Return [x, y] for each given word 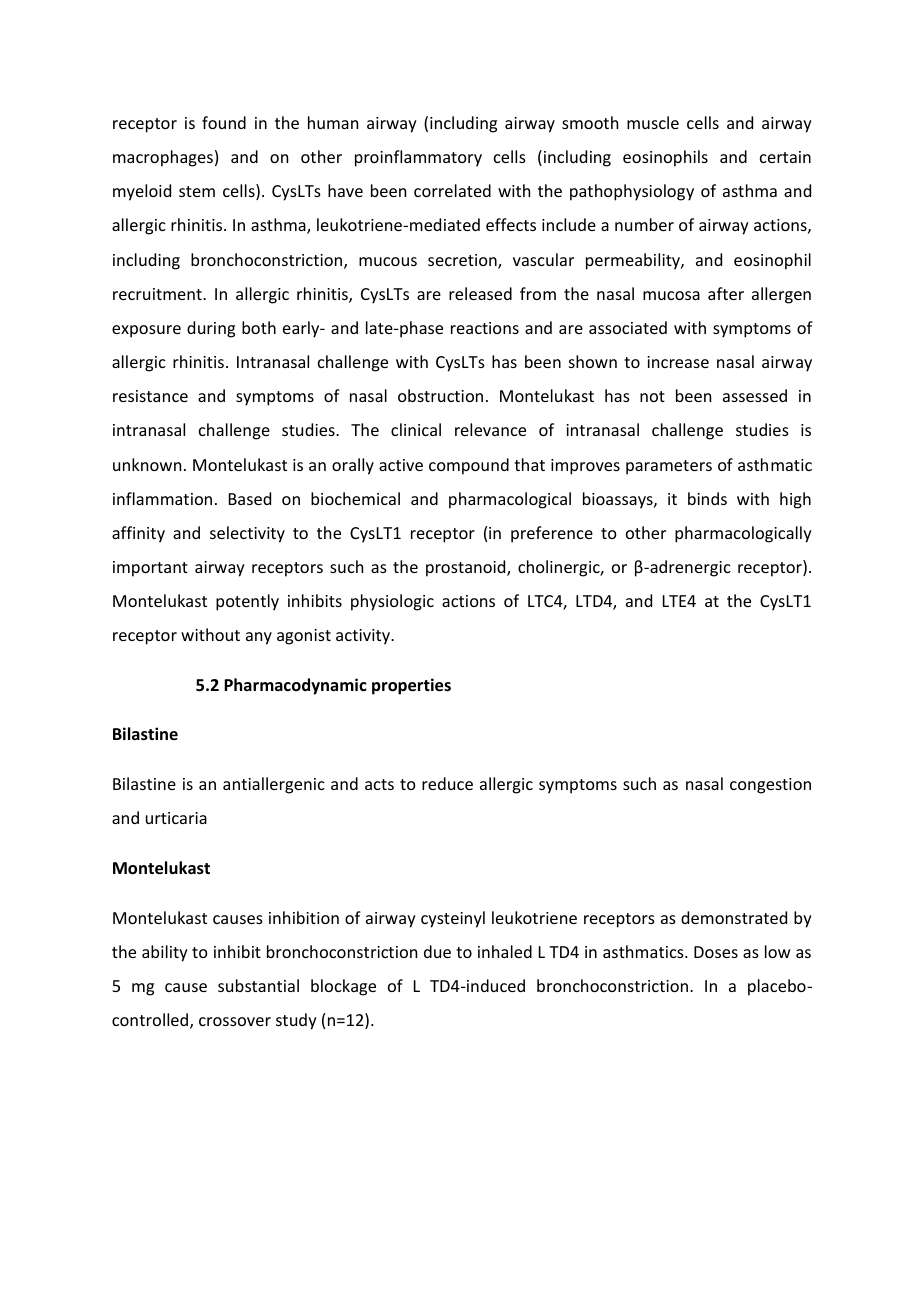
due [437, 951]
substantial [258, 985]
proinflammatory [418, 158]
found [224, 122]
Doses [716, 952]
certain [785, 157]
